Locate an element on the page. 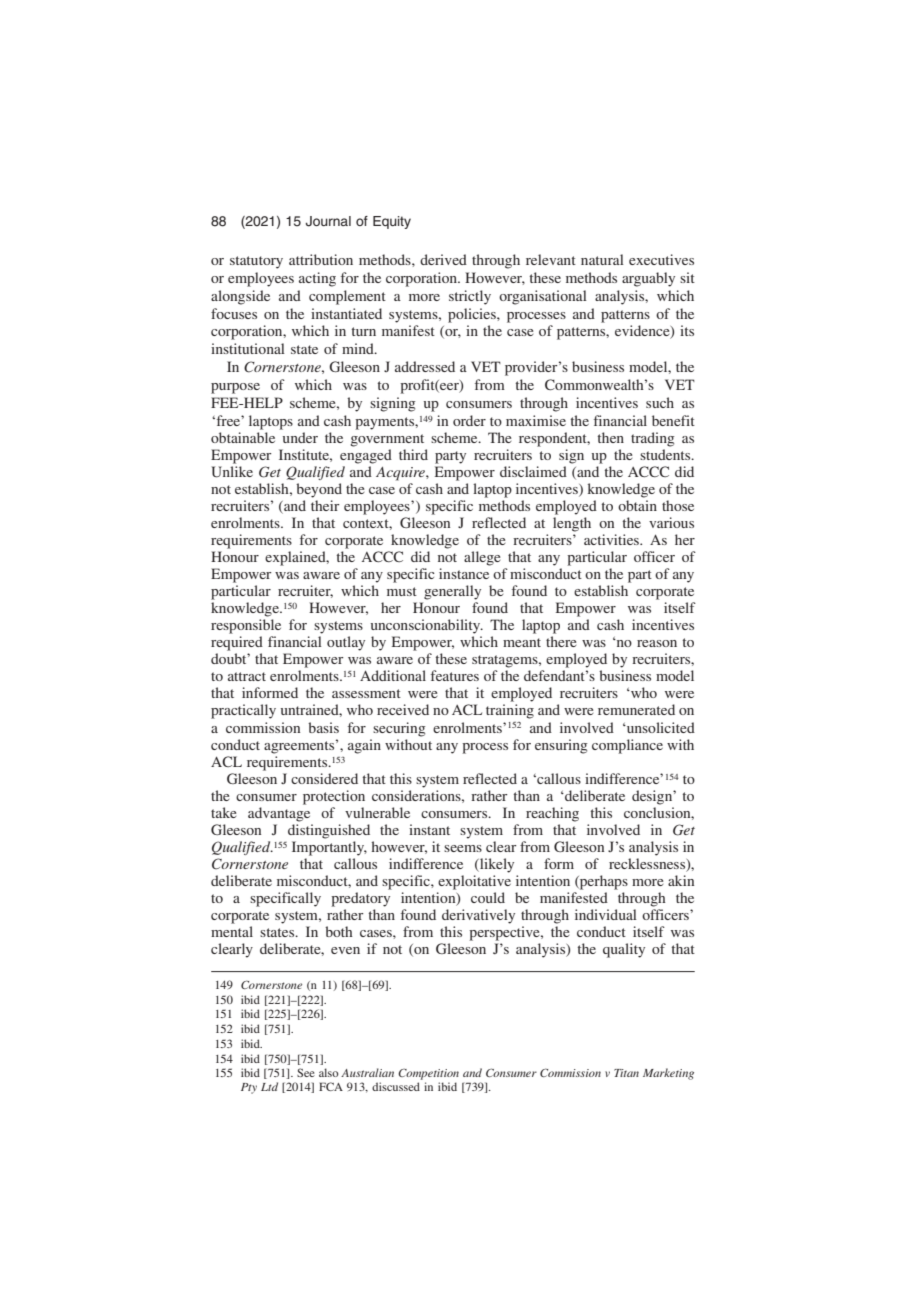 The width and height of the image is (924, 1308). Ltd is located at coordinates (269, 1086).
